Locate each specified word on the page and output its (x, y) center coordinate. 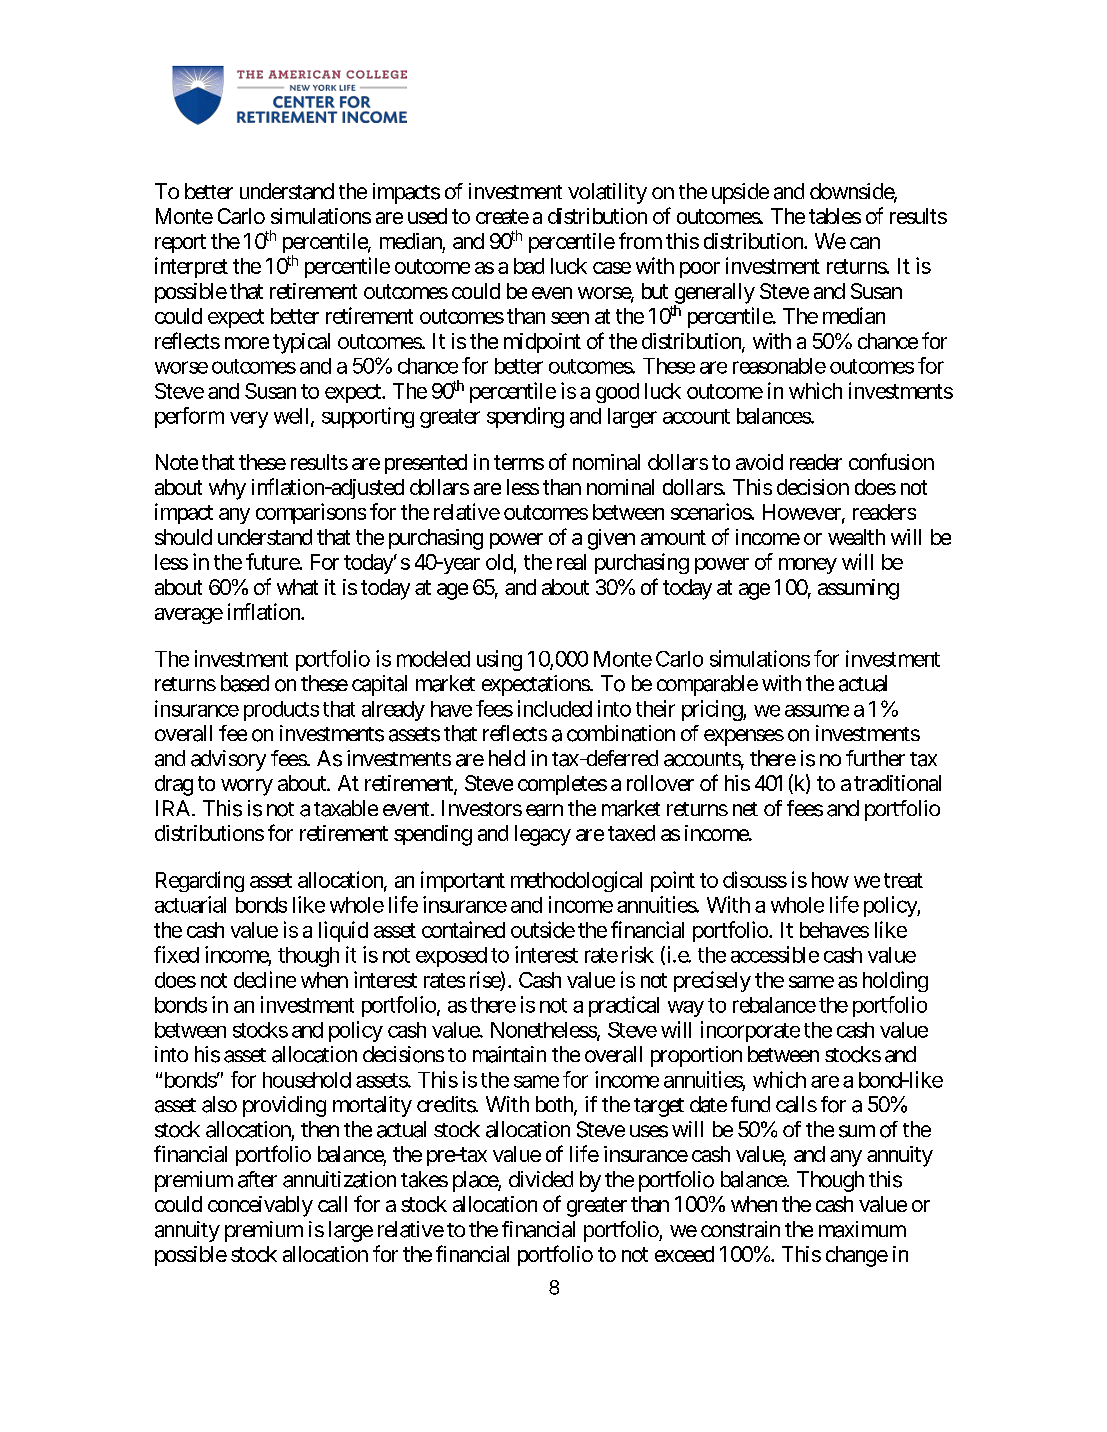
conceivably (260, 1206)
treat (903, 880)
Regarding (200, 881)
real (571, 562)
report (180, 243)
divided (541, 1179)
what (297, 587)
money (808, 566)
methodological (576, 881)
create (502, 216)
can (865, 243)
